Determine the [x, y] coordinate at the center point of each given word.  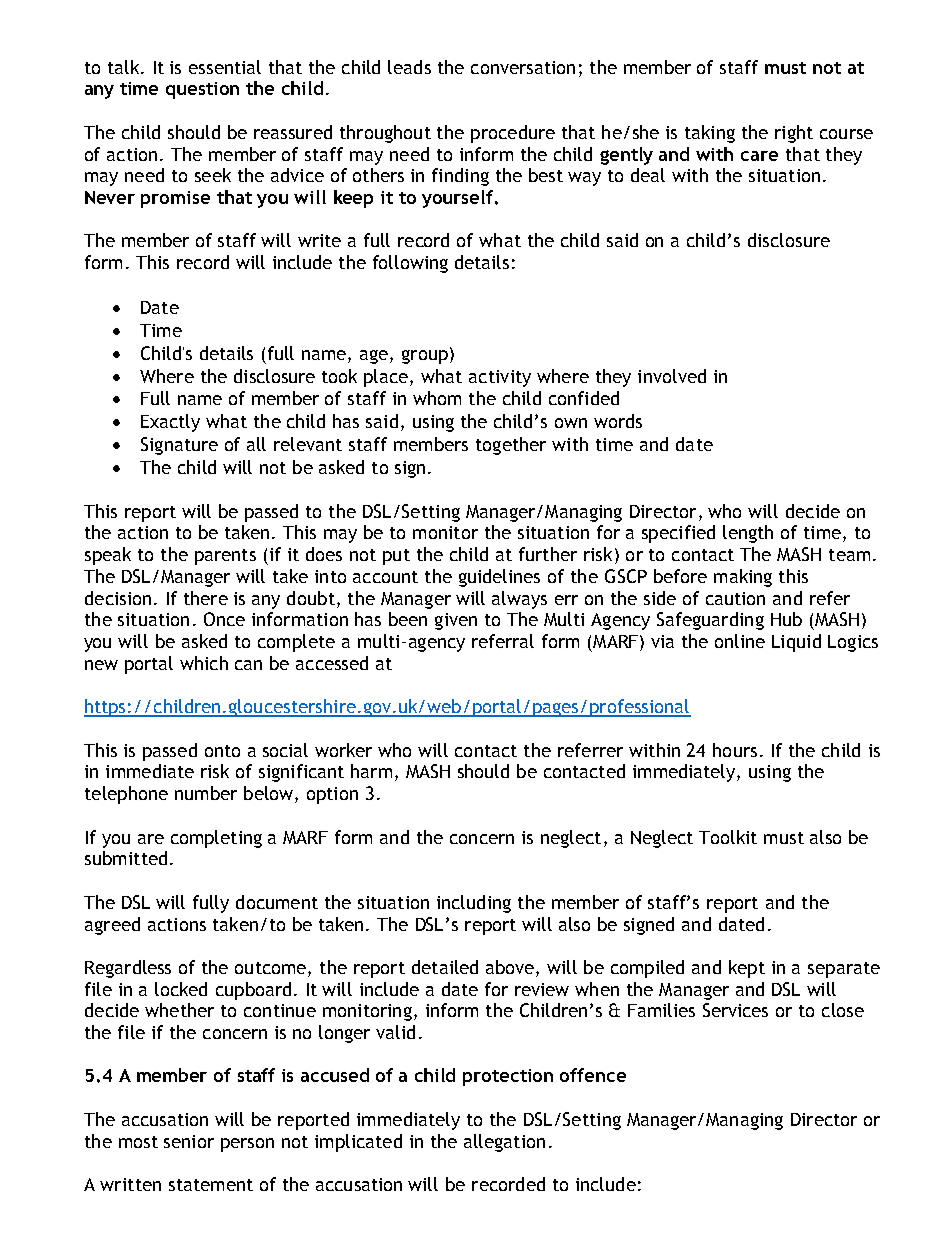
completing [216, 839]
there [206, 598]
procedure [513, 134]
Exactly [170, 423]
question [202, 90]
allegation [504, 1143]
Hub [786, 619]
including [474, 904]
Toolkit [728, 837]
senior [189, 1141]
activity [500, 378]
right [794, 134]
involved [672, 376]
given [456, 621]
